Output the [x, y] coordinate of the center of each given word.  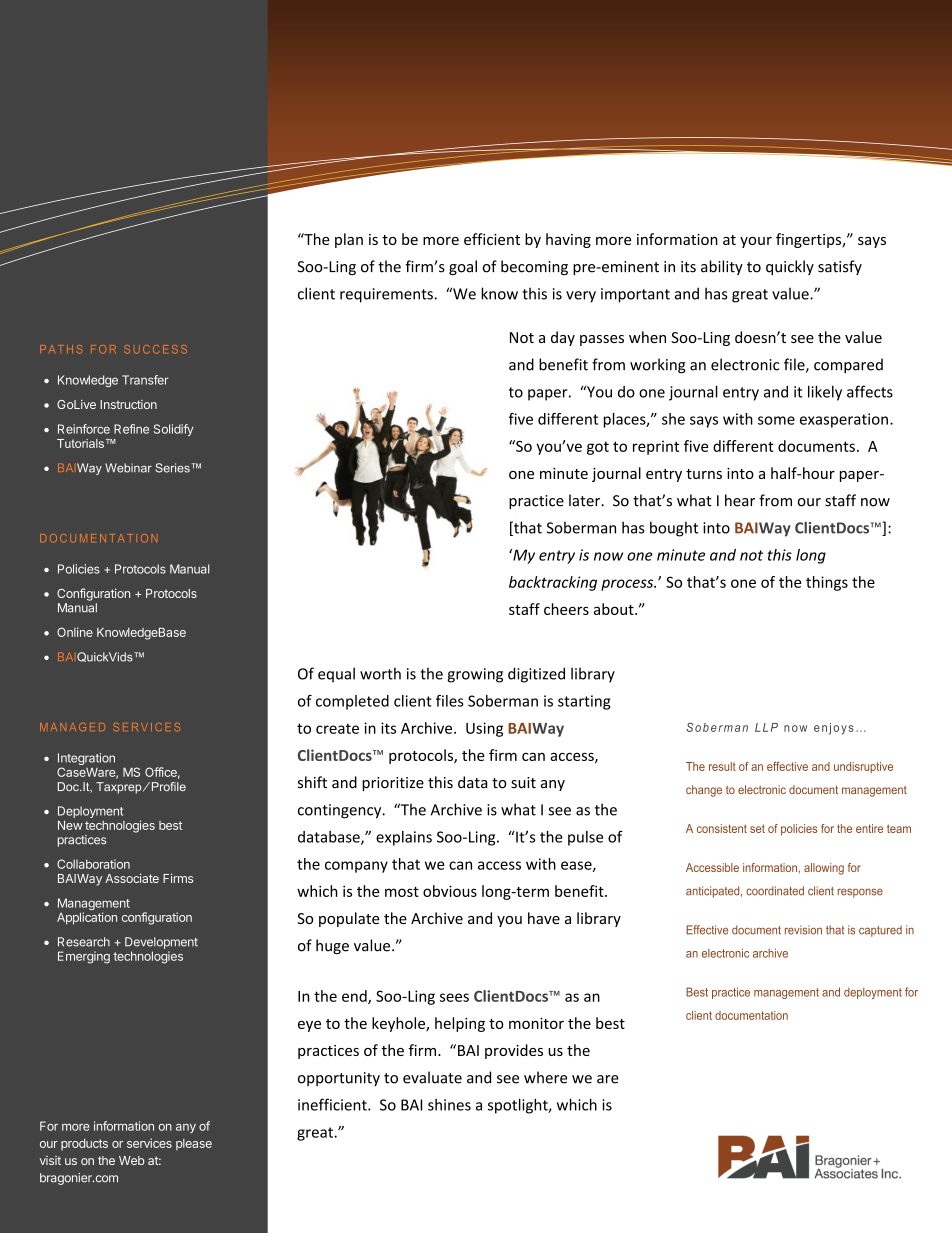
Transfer [145, 380]
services [149, 1143]
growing [475, 675]
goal [463, 267]
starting [584, 702]
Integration [86, 760]
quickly [790, 267]
